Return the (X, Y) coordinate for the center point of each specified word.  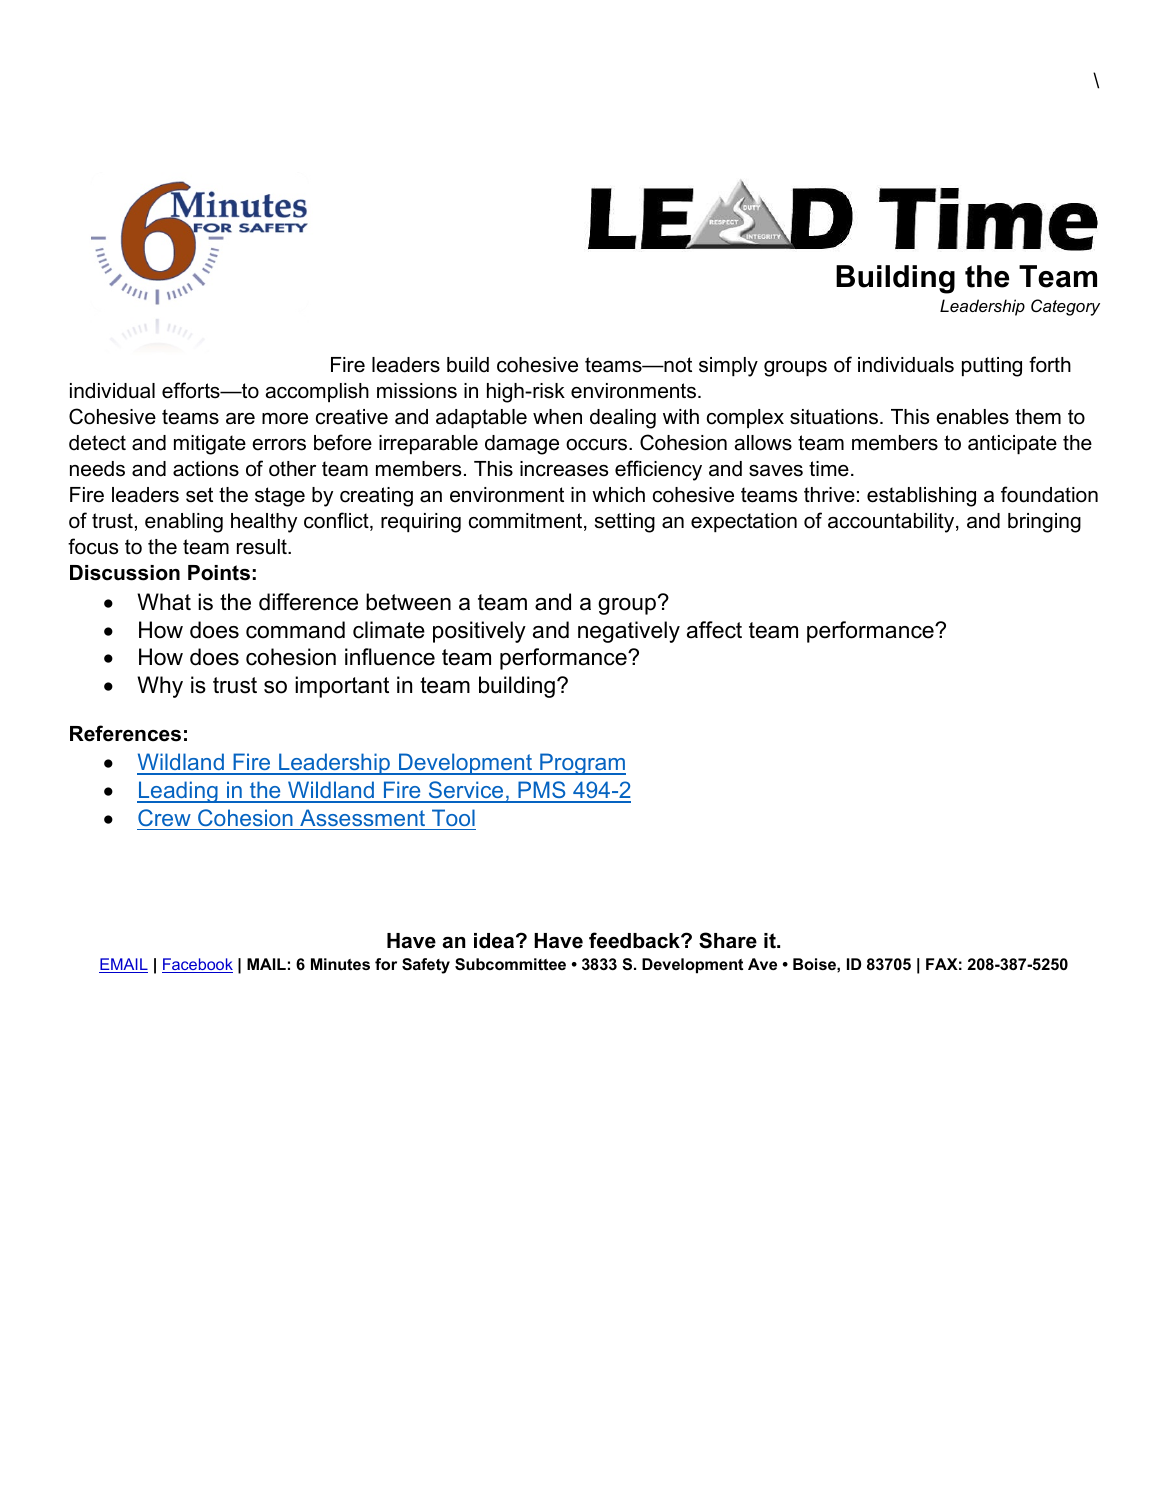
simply (728, 367)
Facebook (197, 965)
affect (714, 630)
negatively (629, 632)
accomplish (317, 392)
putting (992, 367)
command (295, 630)
